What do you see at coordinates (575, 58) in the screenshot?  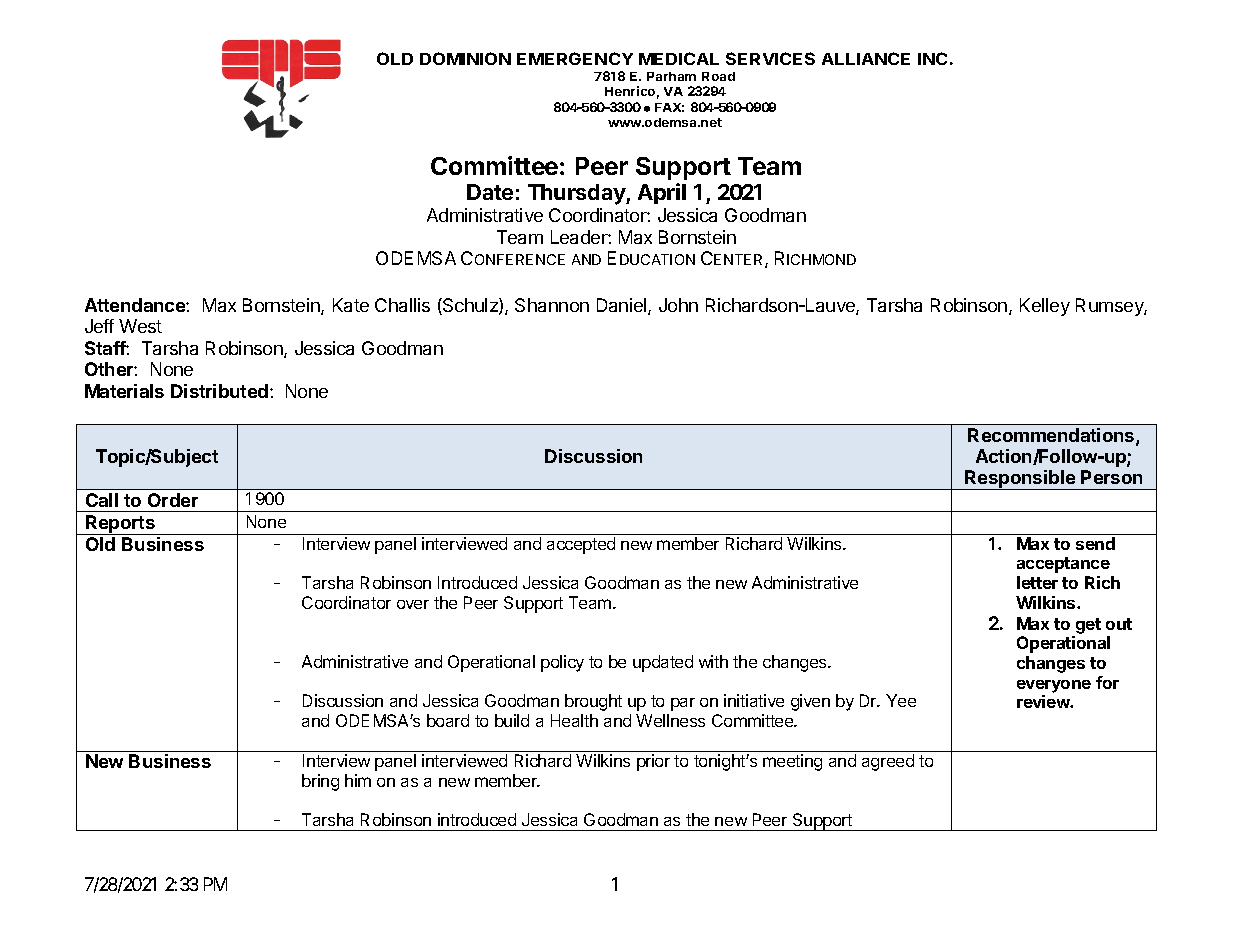 I see `EMERGENCY` at bounding box center [575, 58].
